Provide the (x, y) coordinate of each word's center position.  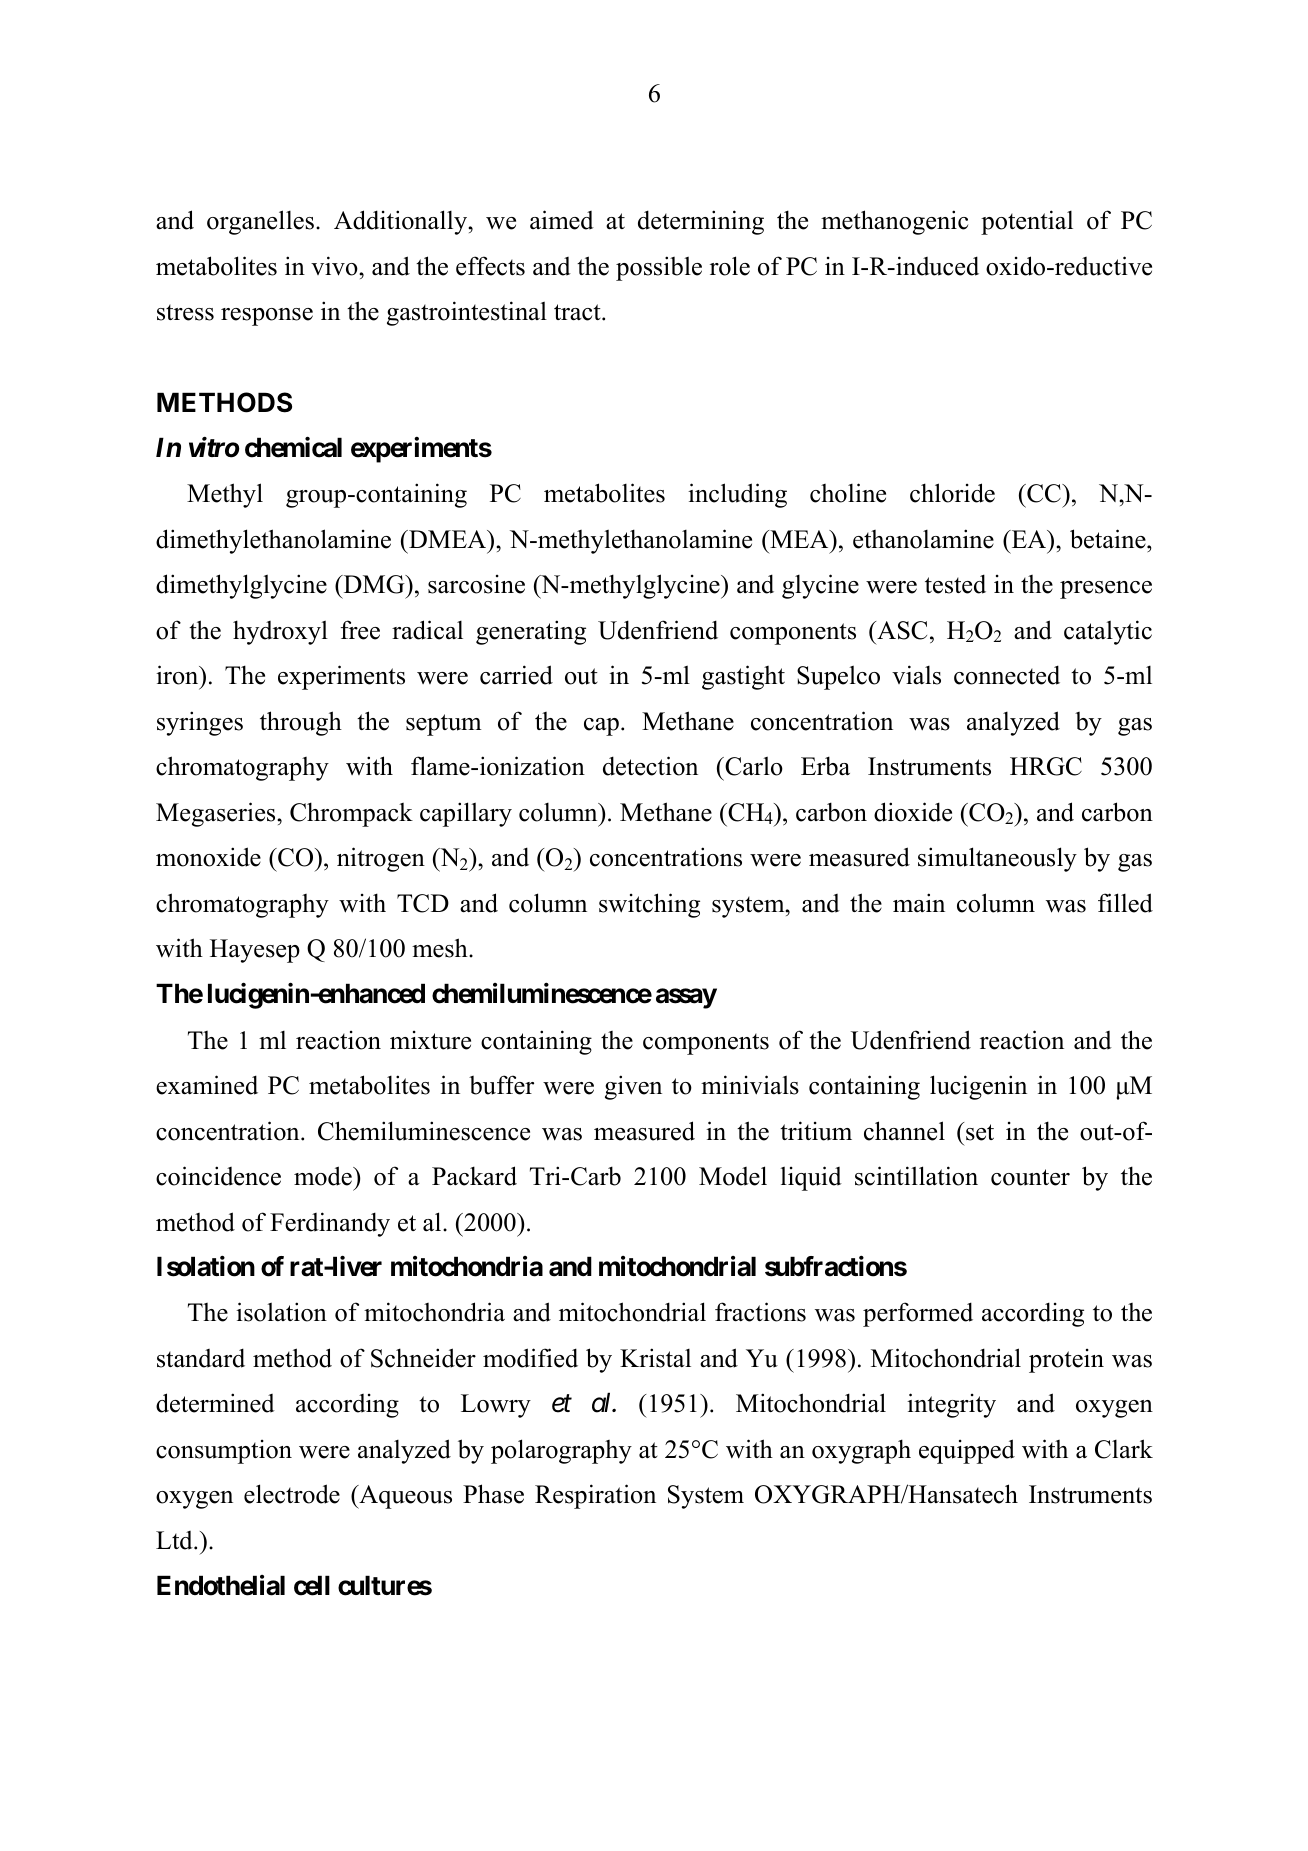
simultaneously (997, 859)
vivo (335, 266)
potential (1027, 222)
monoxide (208, 857)
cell (312, 1585)
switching (649, 905)
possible (659, 268)
